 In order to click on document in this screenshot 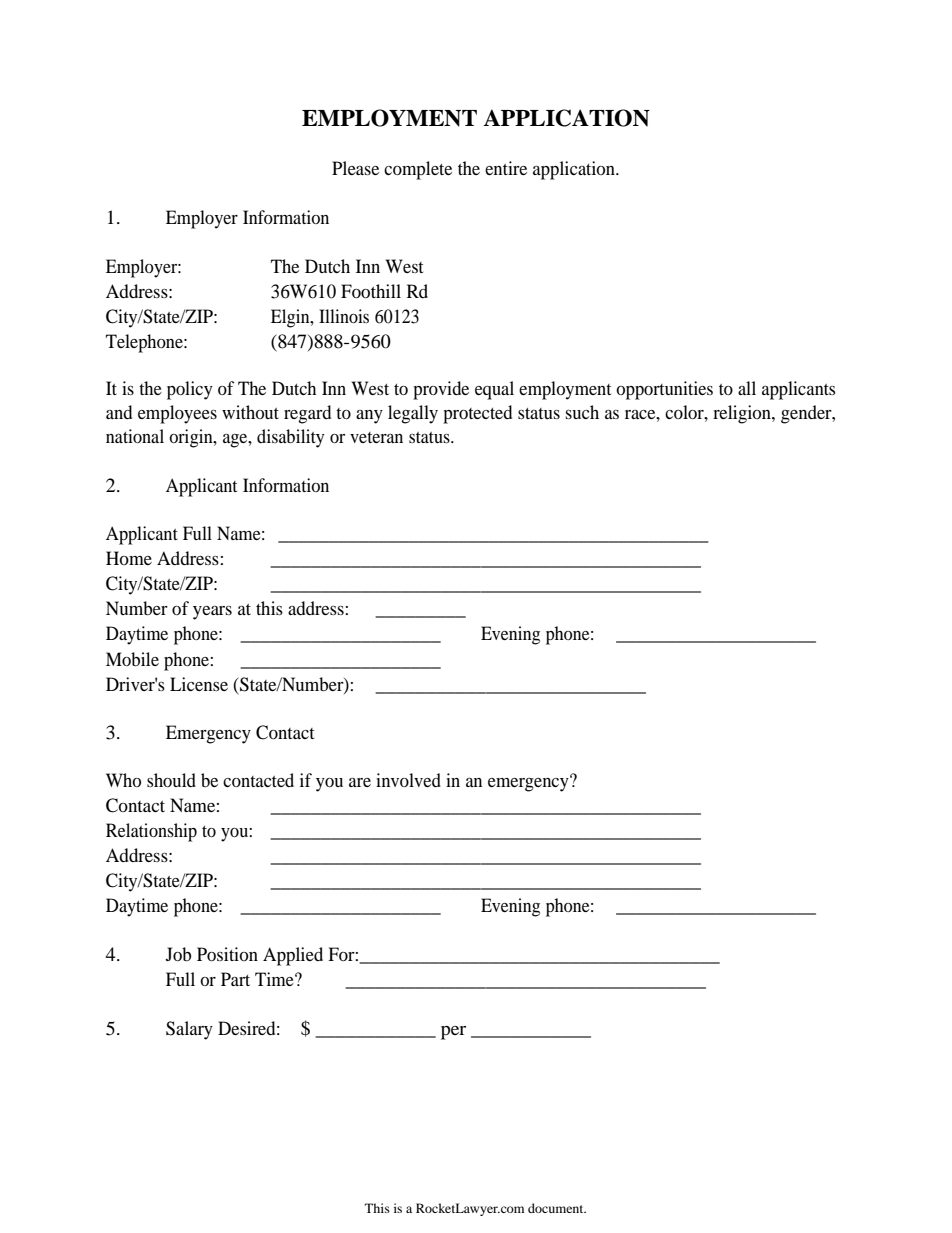, I will do `click(557, 1208)`.
